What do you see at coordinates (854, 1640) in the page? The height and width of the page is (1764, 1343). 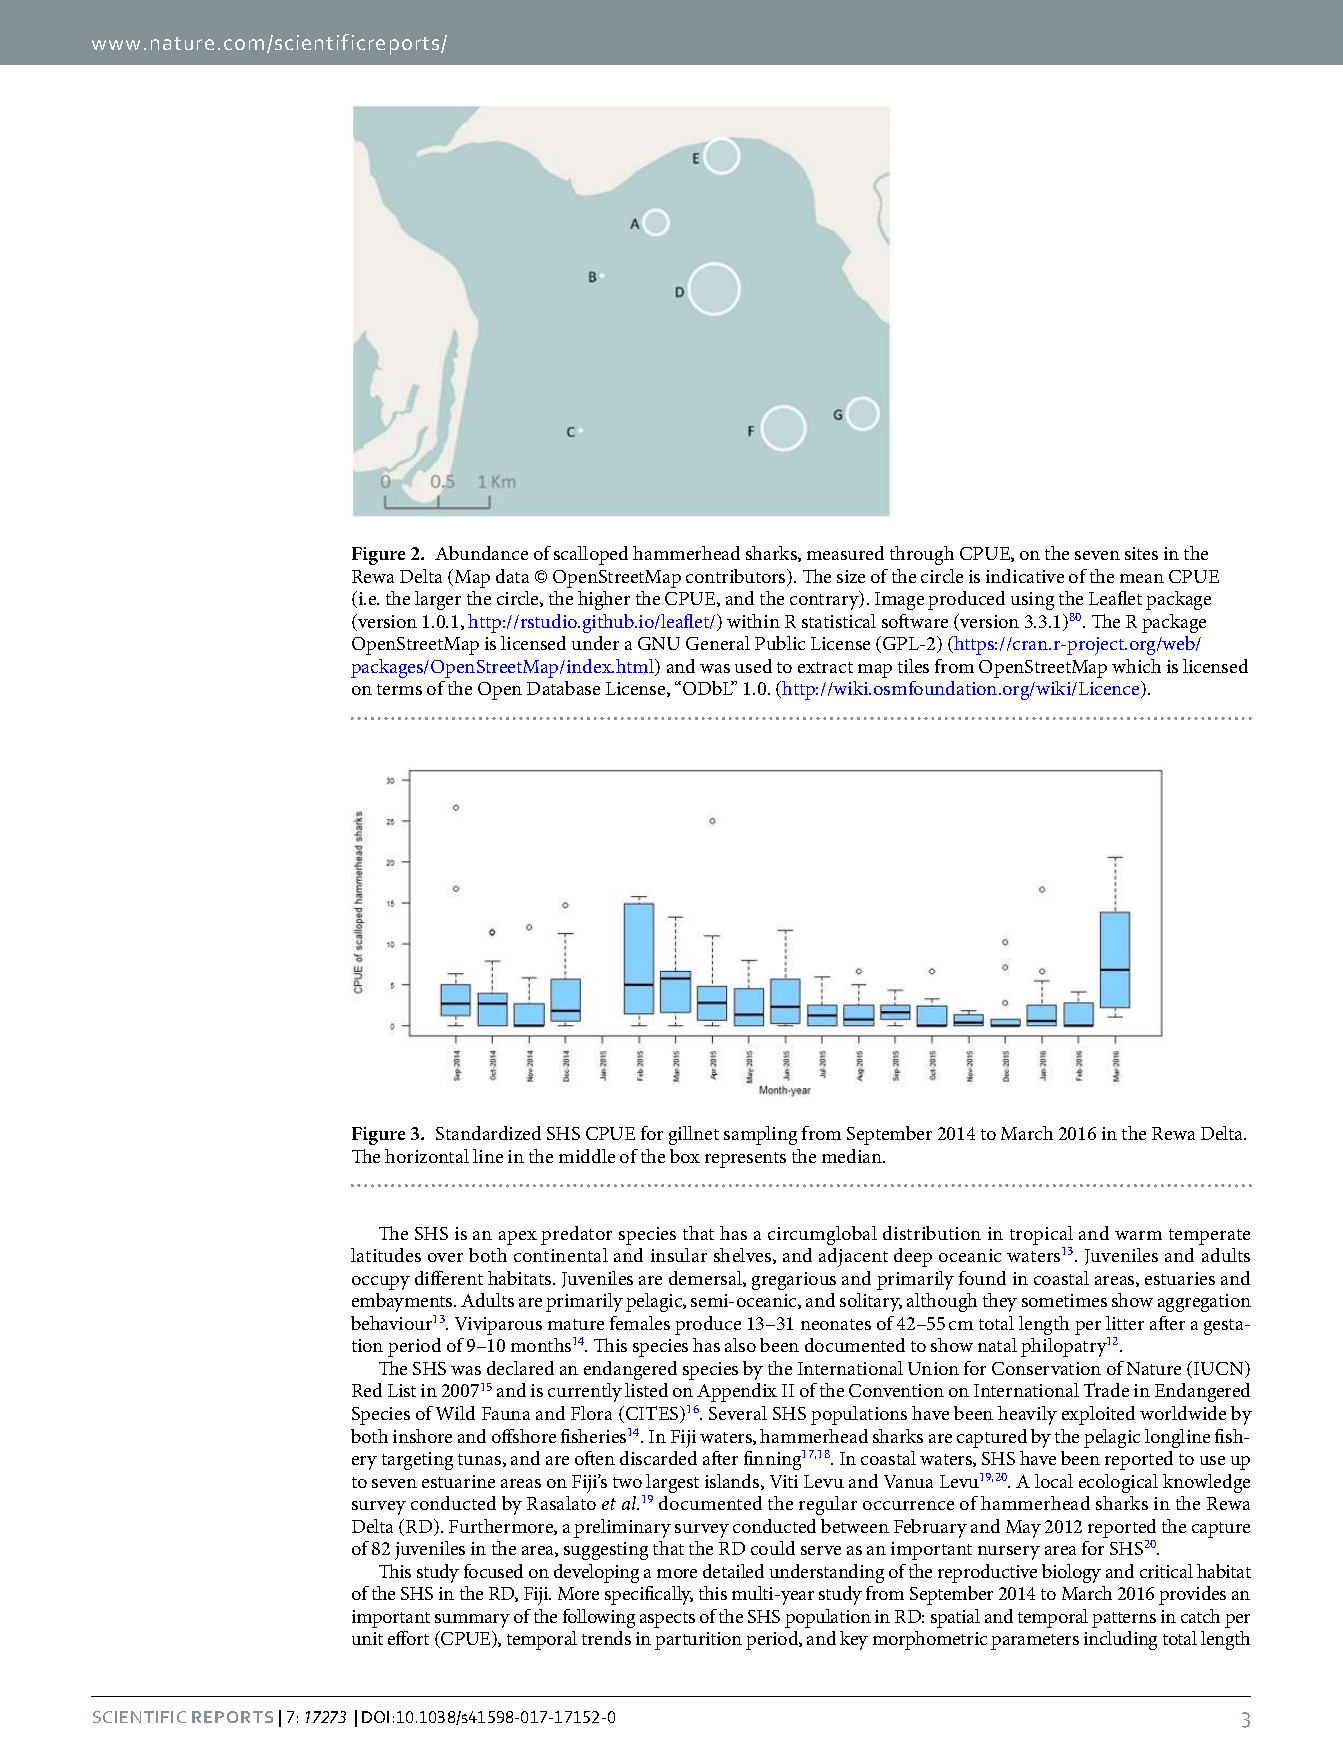 I see `key` at bounding box center [854, 1640].
